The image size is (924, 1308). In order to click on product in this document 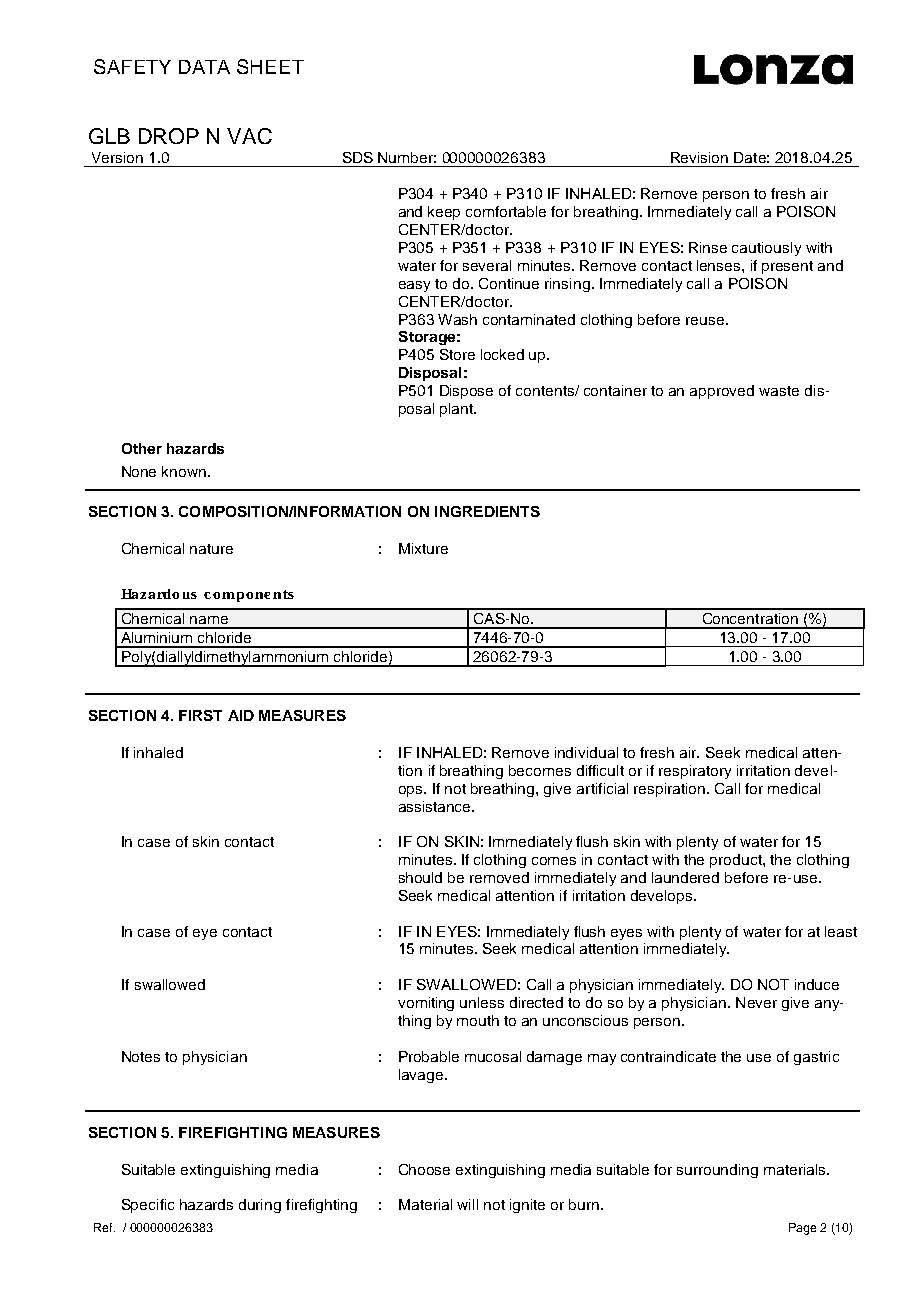, I will do `click(737, 861)`.
